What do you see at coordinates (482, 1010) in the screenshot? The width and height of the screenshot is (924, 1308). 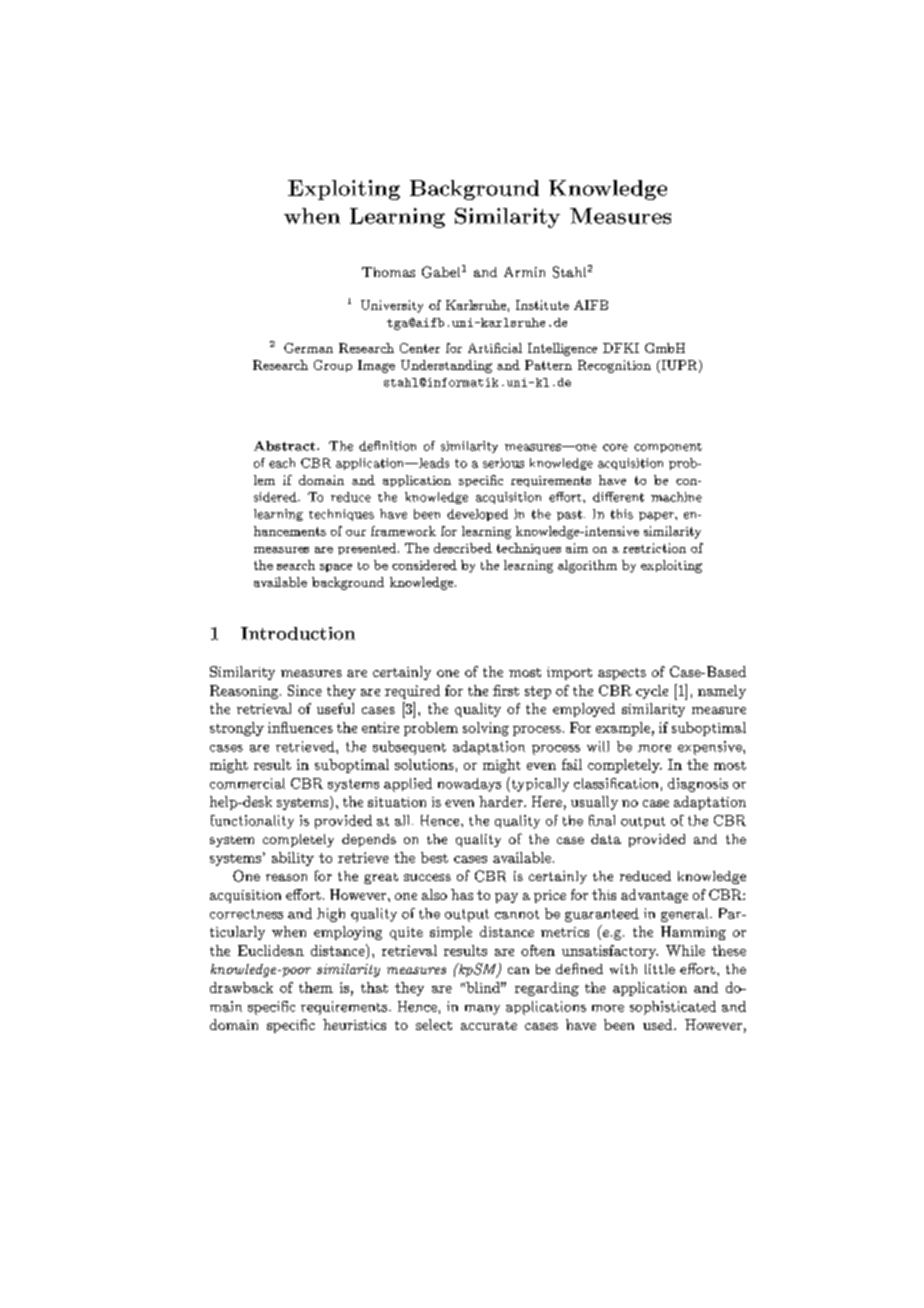 I see `many` at bounding box center [482, 1010].
